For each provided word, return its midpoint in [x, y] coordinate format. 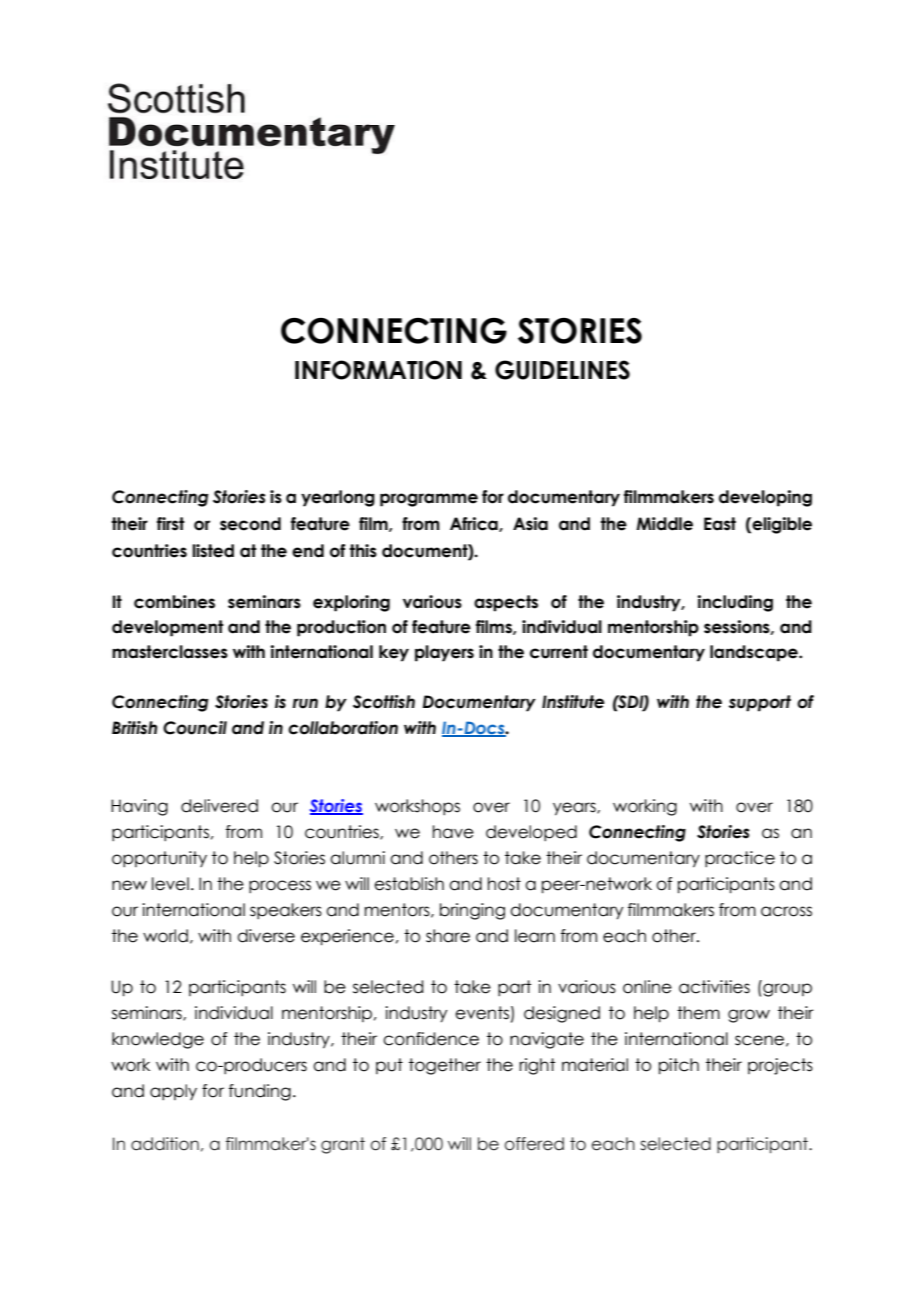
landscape [755, 653]
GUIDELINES [562, 370]
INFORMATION [378, 370]
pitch [679, 1066]
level [170, 884]
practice [740, 859]
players [444, 653]
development [167, 628]
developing [765, 498]
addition [165, 1144]
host [504, 884]
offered [534, 1144]
